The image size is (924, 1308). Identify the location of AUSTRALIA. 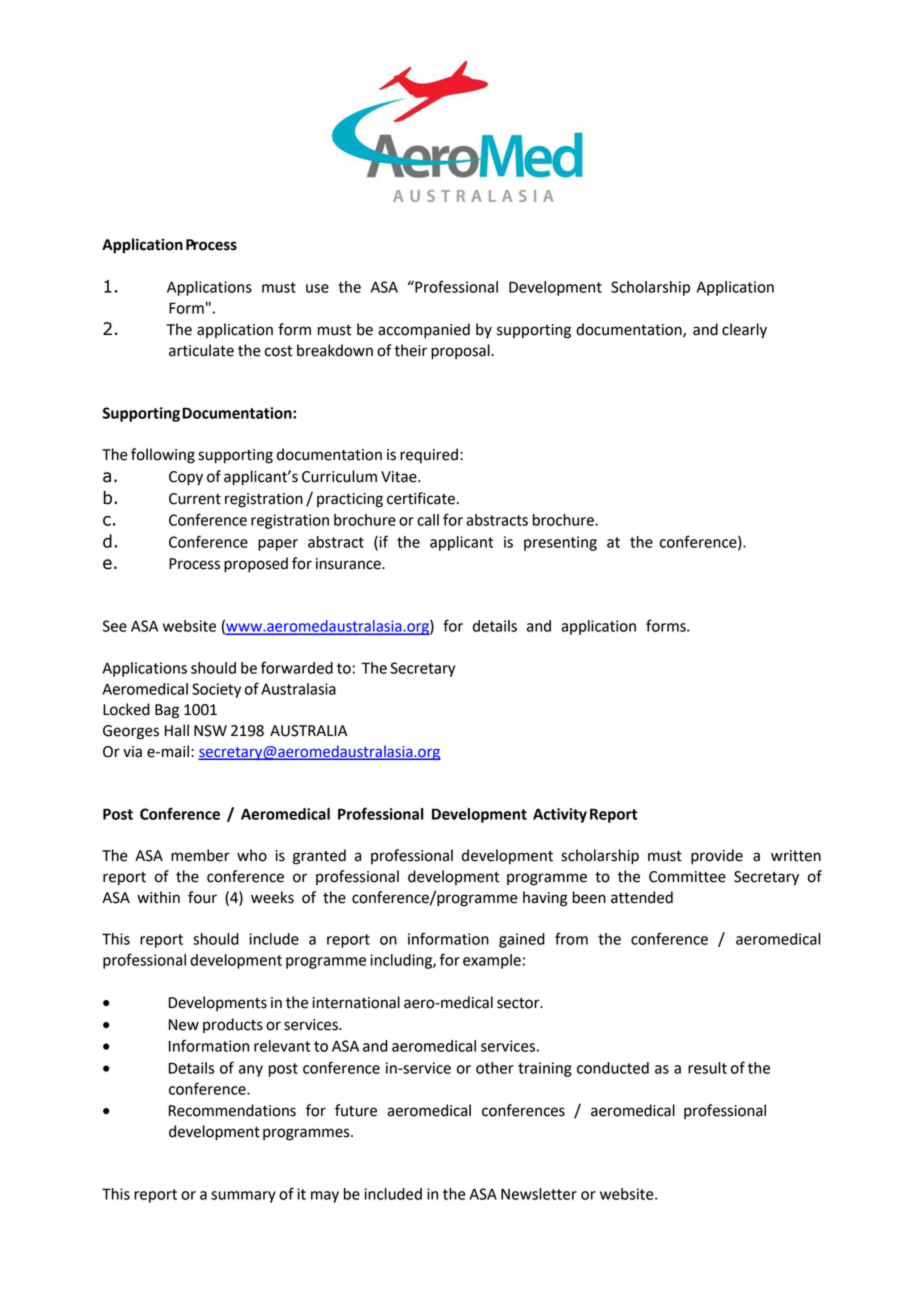
(308, 731).
